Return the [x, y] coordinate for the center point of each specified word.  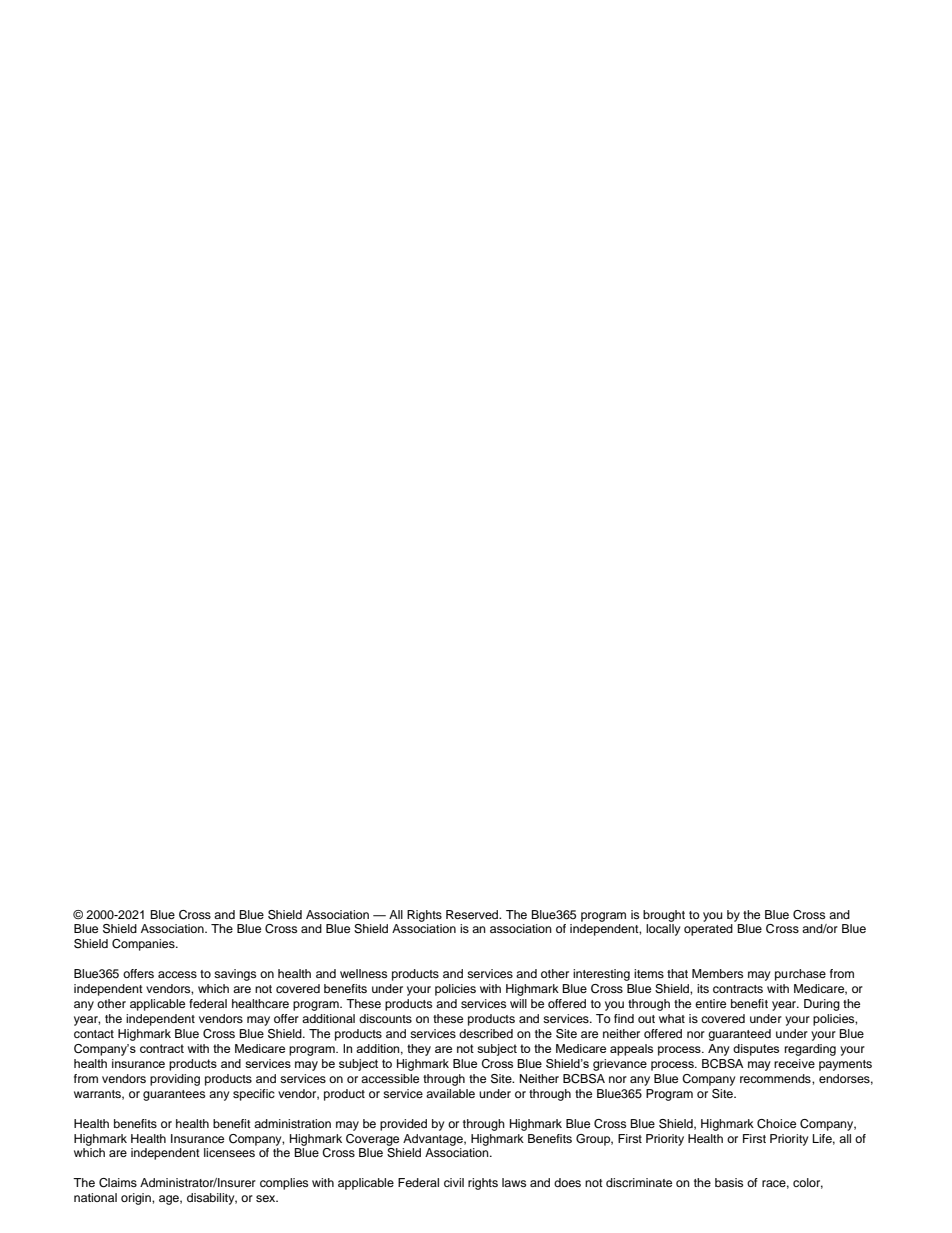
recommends [776, 1078]
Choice [776, 1124]
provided [403, 1125]
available [450, 1093]
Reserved [473, 914]
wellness [363, 973]
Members [717, 973]
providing [175, 1080]
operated [708, 930]
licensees [229, 1152]
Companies [144, 945]
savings [235, 975]
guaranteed [739, 1035]
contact [94, 1034]
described [486, 1033]
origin [137, 1199]
